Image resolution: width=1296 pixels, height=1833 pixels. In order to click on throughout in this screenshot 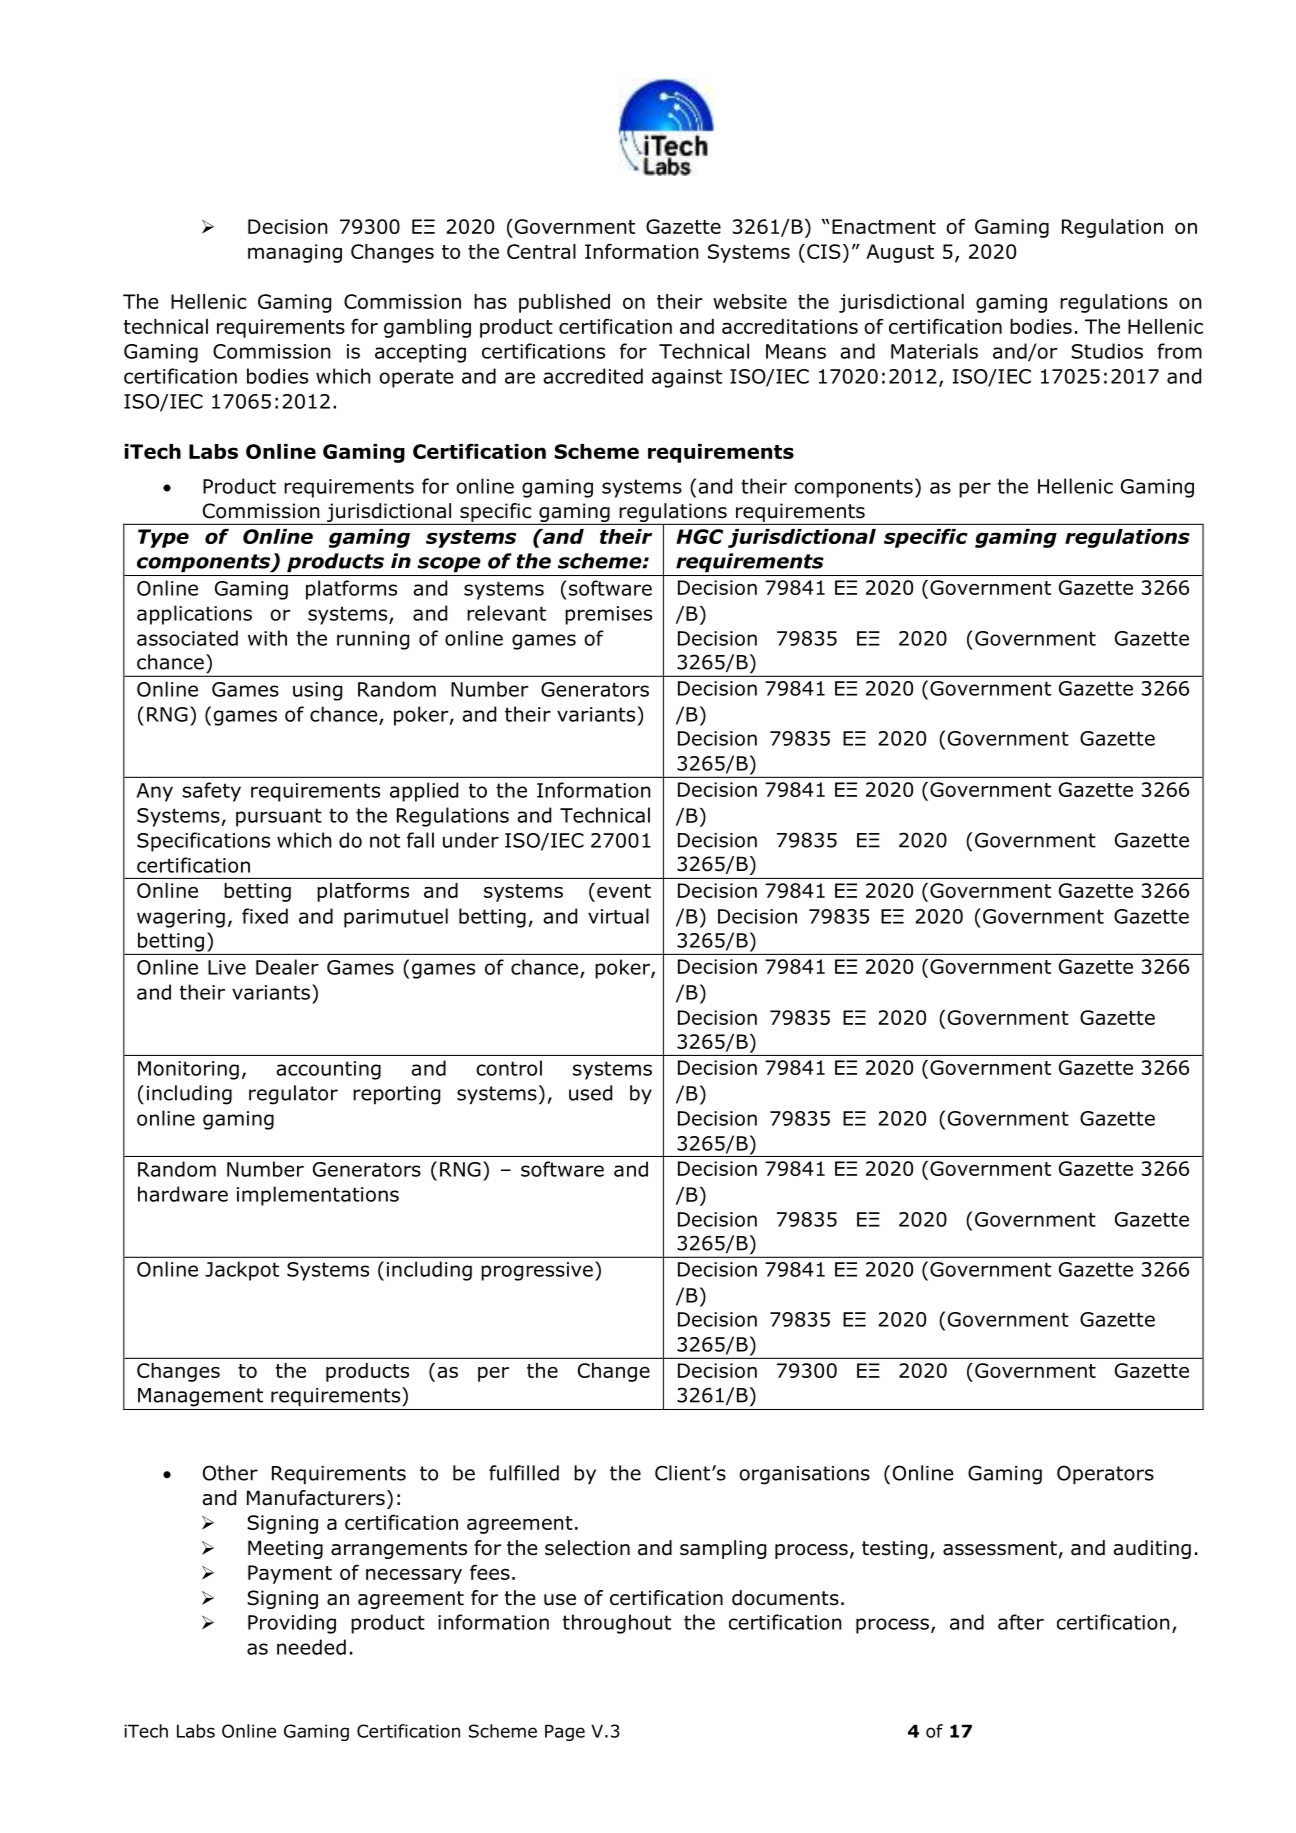, I will do `click(617, 1624)`.
